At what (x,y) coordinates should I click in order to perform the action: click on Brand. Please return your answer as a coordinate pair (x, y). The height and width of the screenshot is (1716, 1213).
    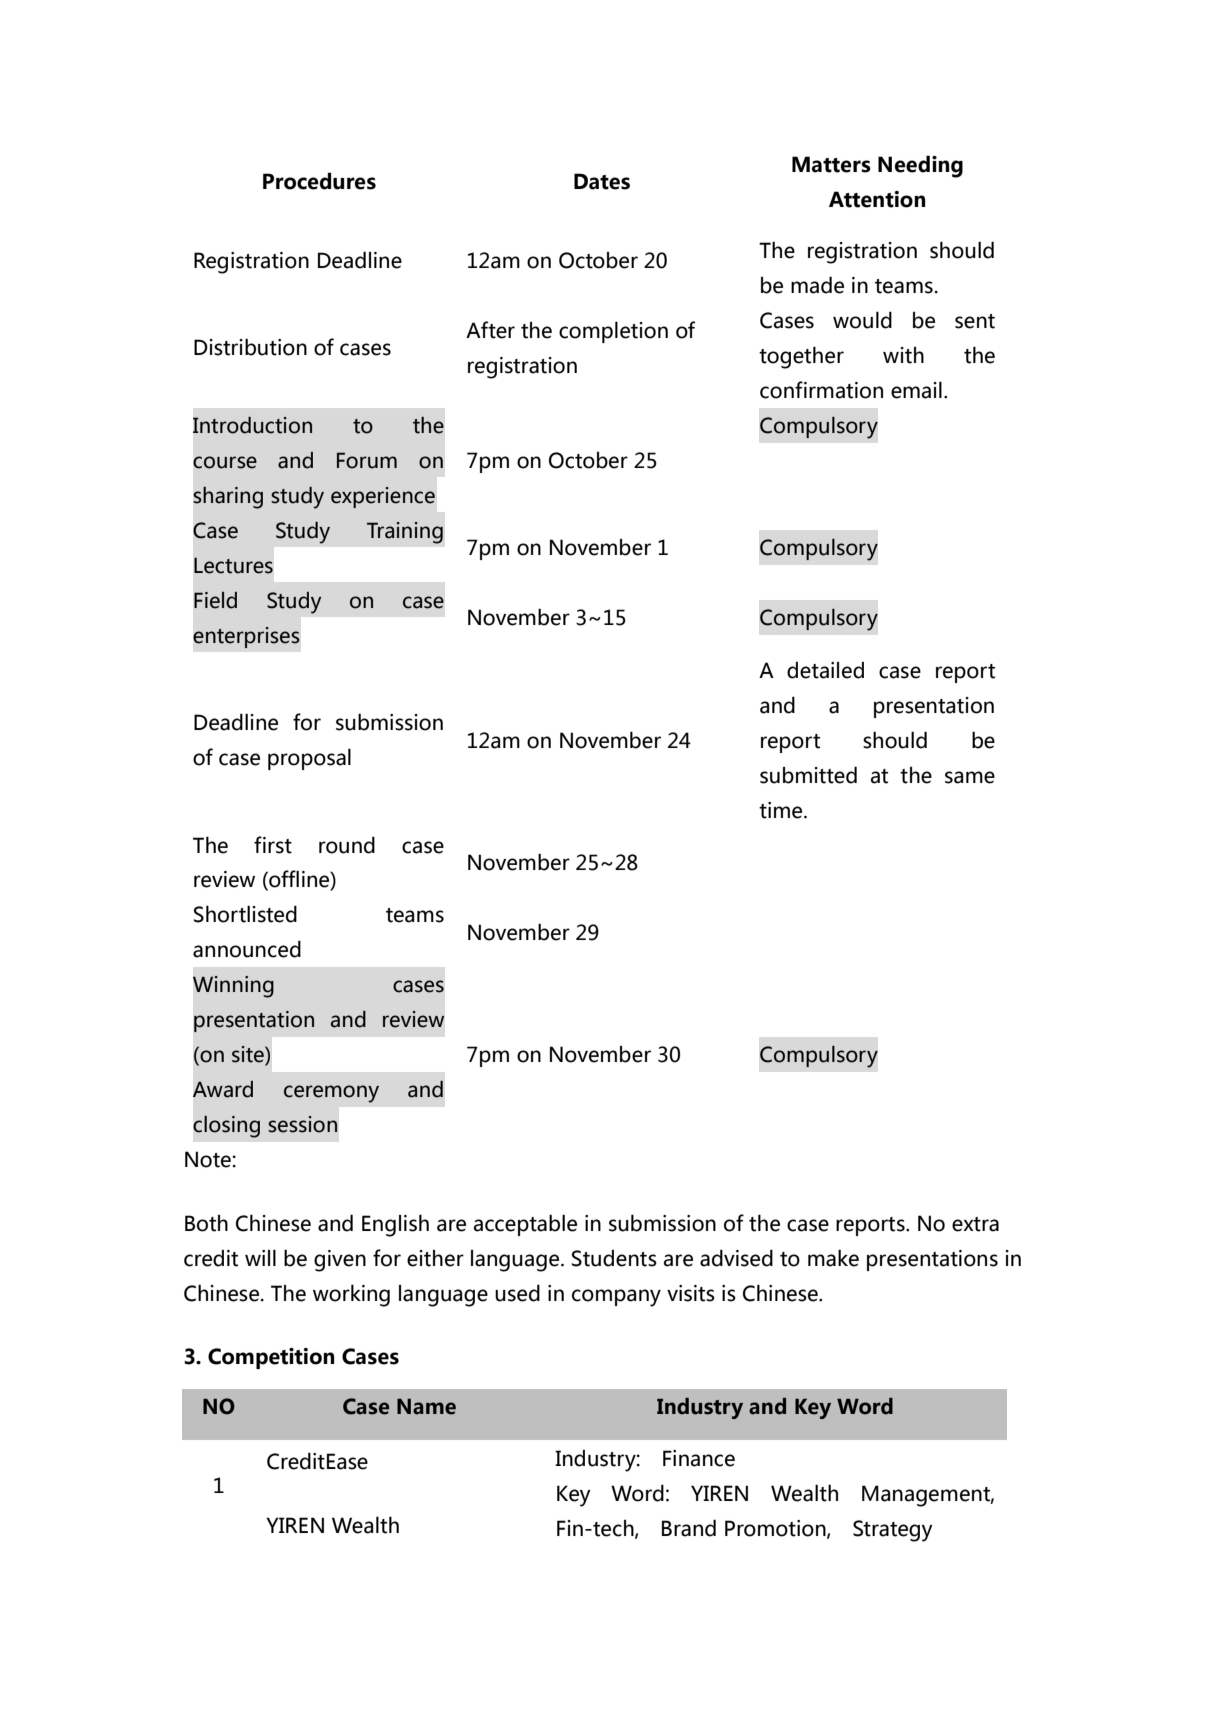
    Looking at the image, I should click on (689, 1528).
